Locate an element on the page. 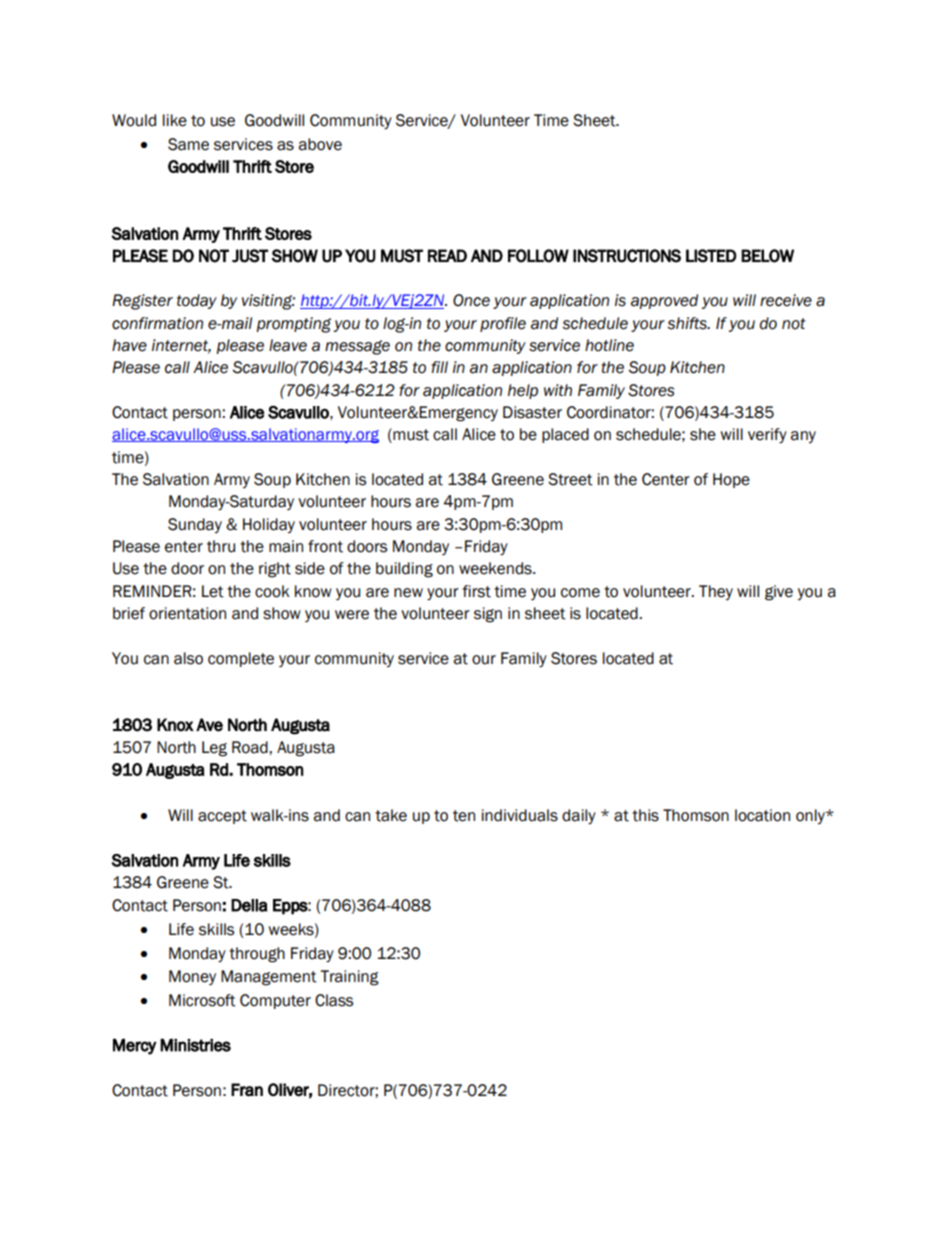  LISTED is located at coordinates (711, 256).
